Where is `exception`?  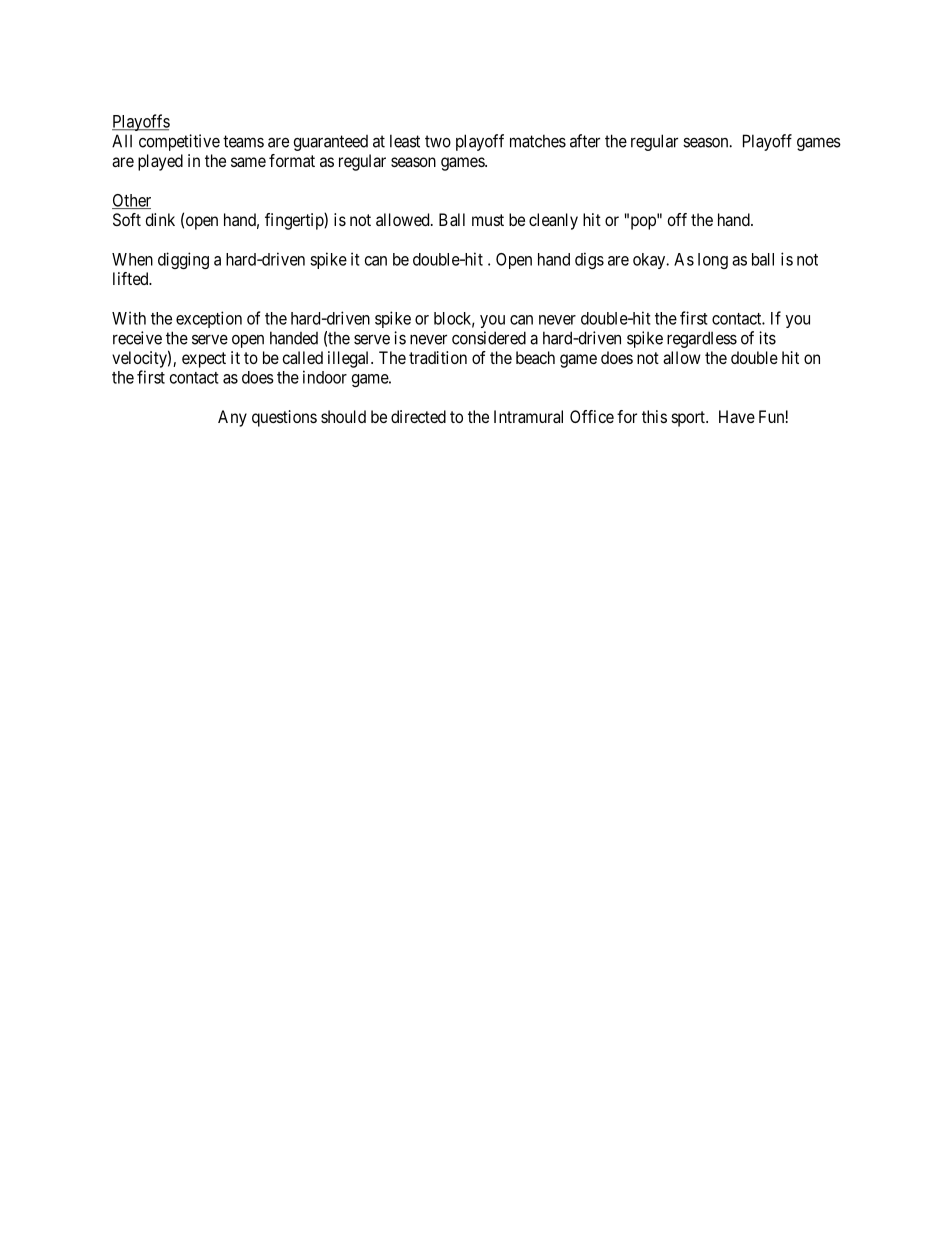 exception is located at coordinates (209, 319).
